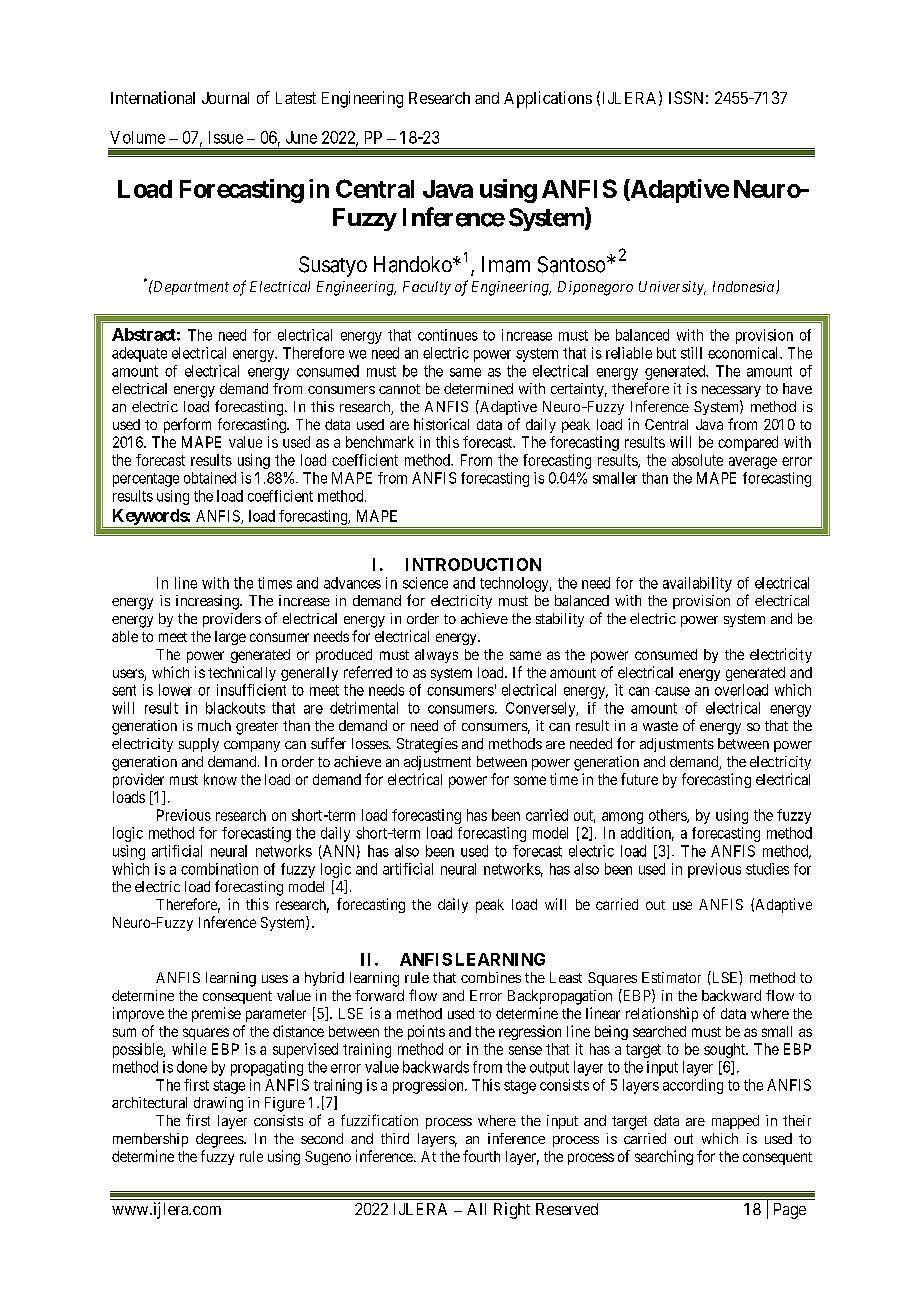  Describe the element at coordinates (697, 460) in the screenshot. I see `absolute` at that location.
